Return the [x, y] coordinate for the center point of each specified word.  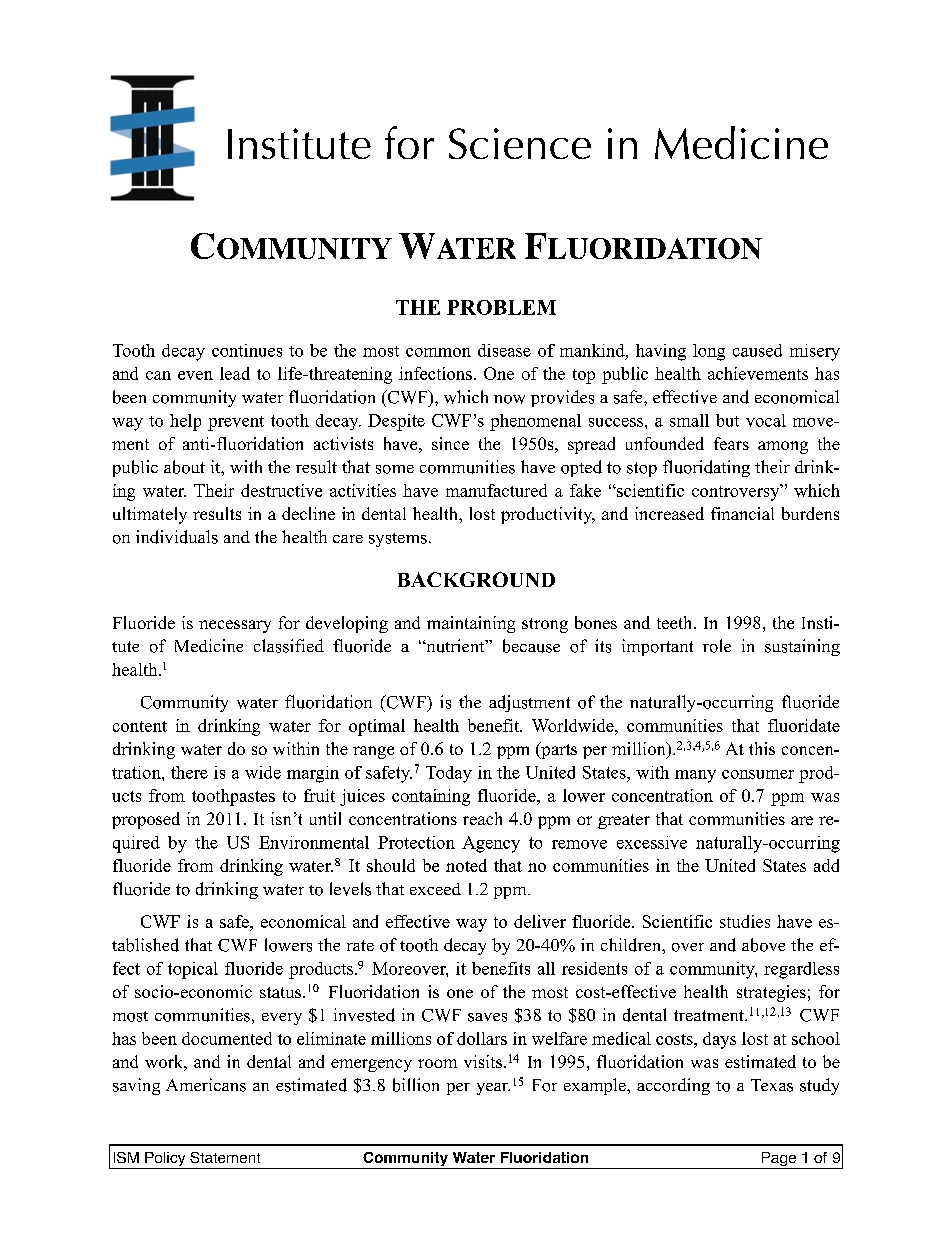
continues [247, 350]
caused [757, 350]
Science [520, 143]
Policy [165, 1160]
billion [416, 1085]
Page [779, 1160]
